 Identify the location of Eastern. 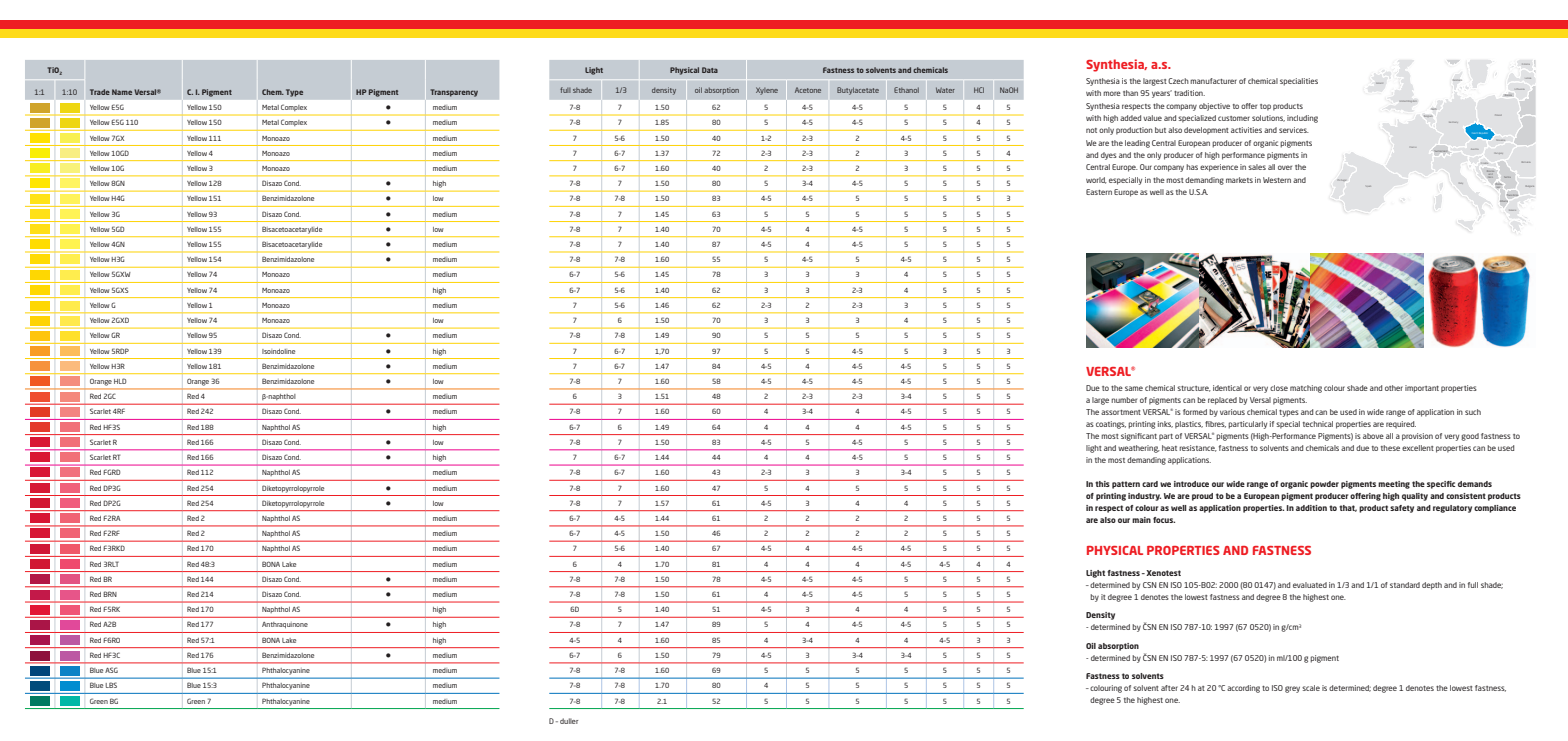
(1099, 192).
